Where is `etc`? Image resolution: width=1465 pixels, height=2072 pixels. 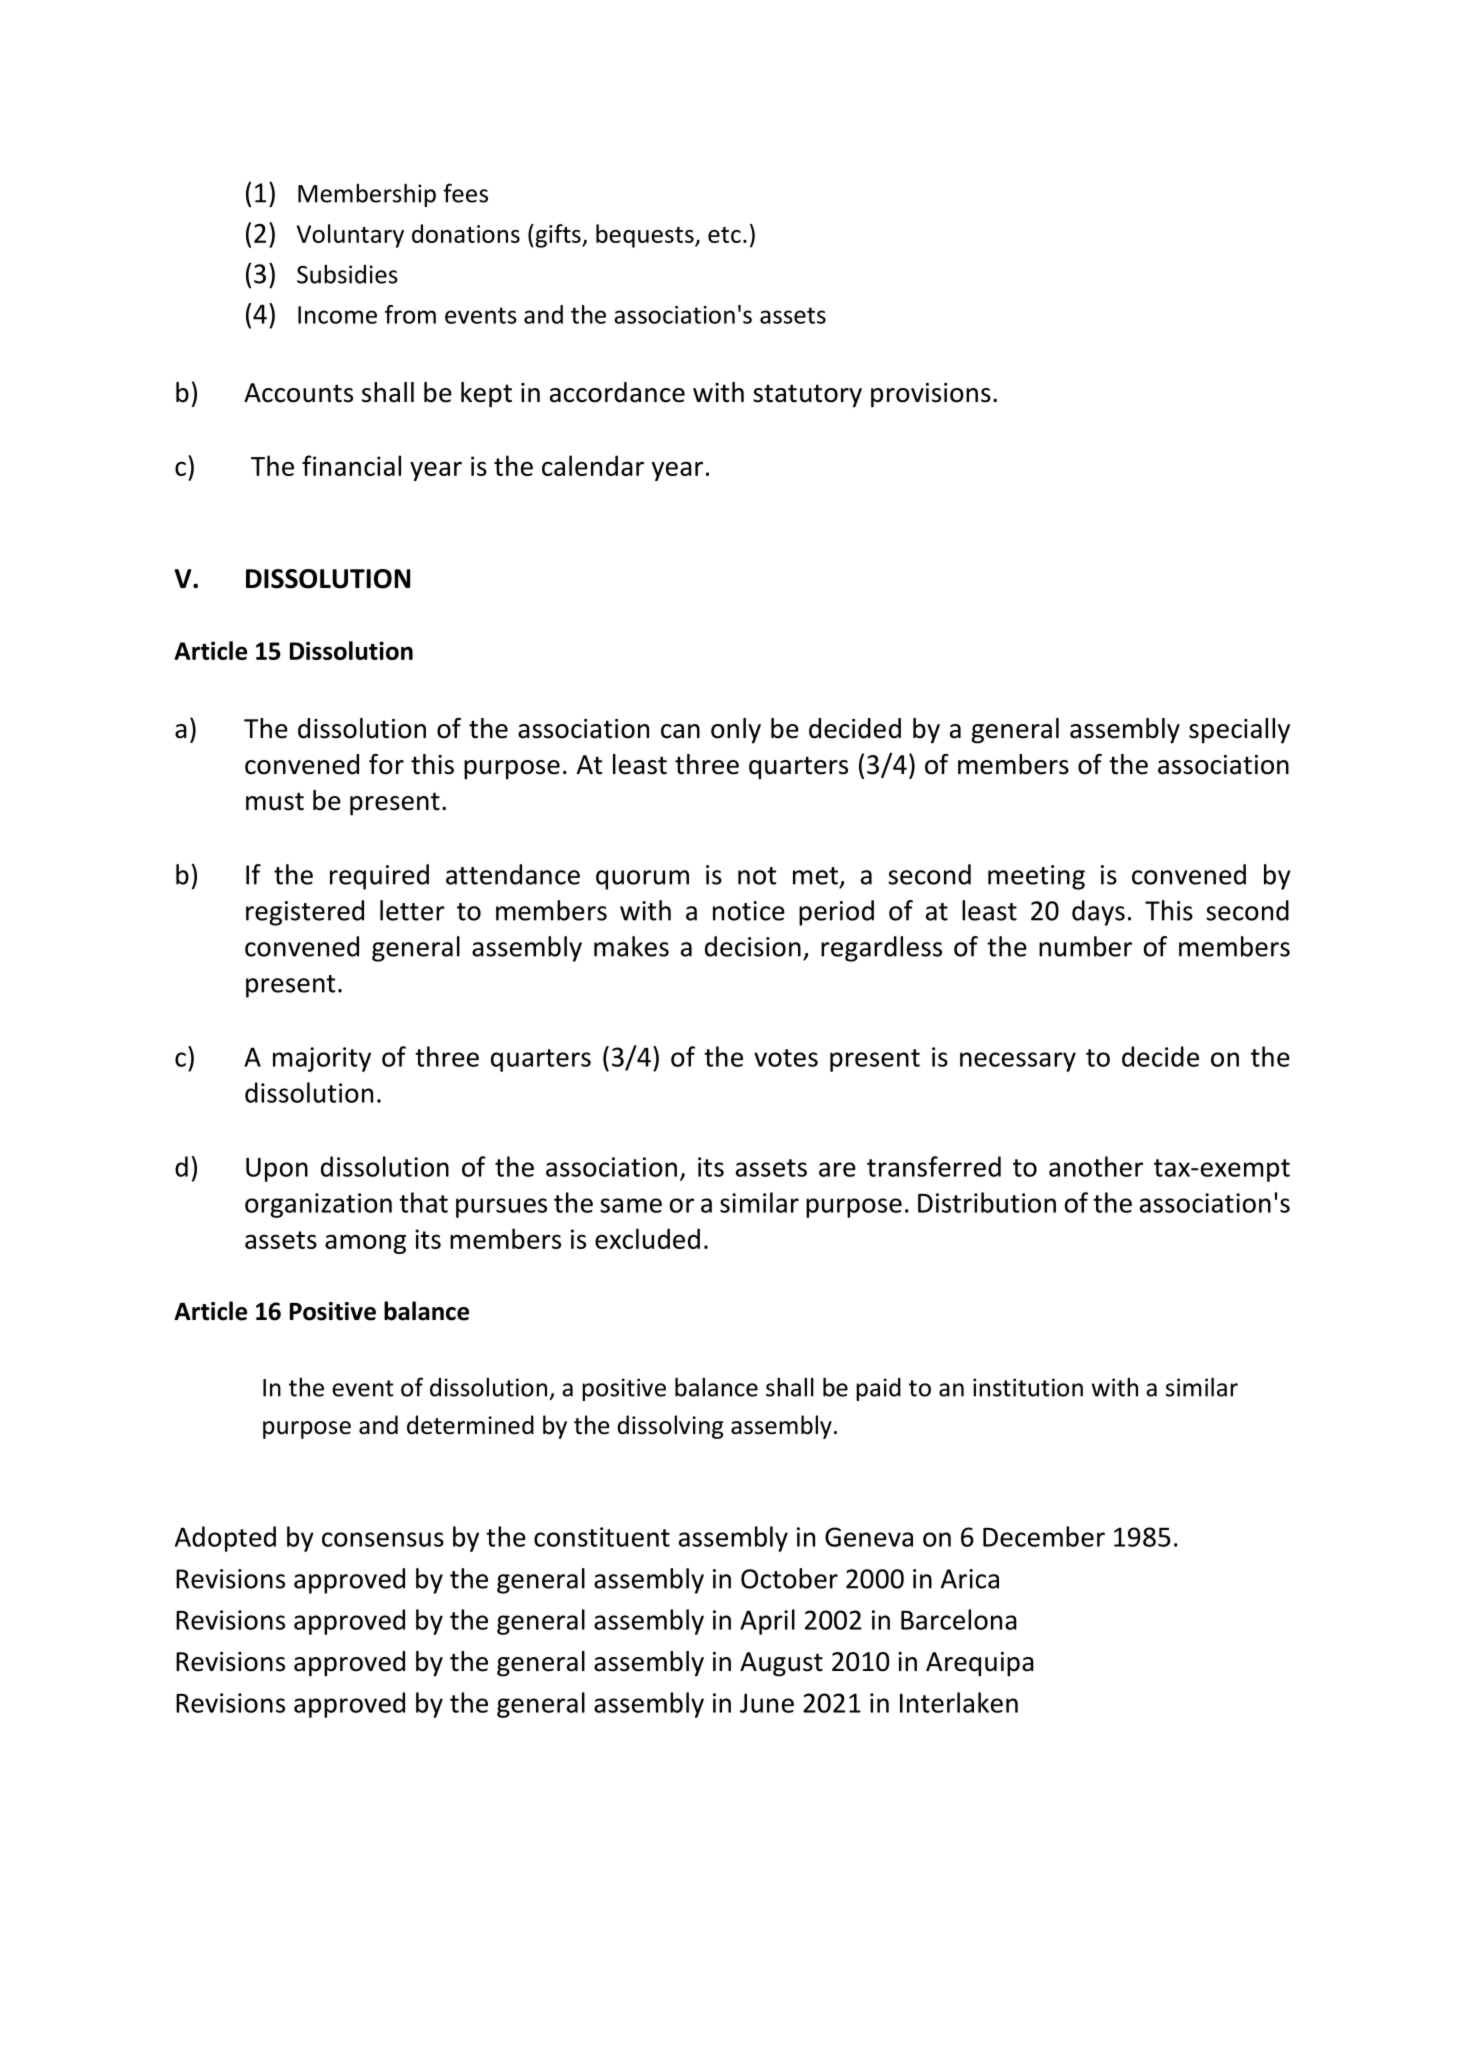
etc is located at coordinates (724, 235).
